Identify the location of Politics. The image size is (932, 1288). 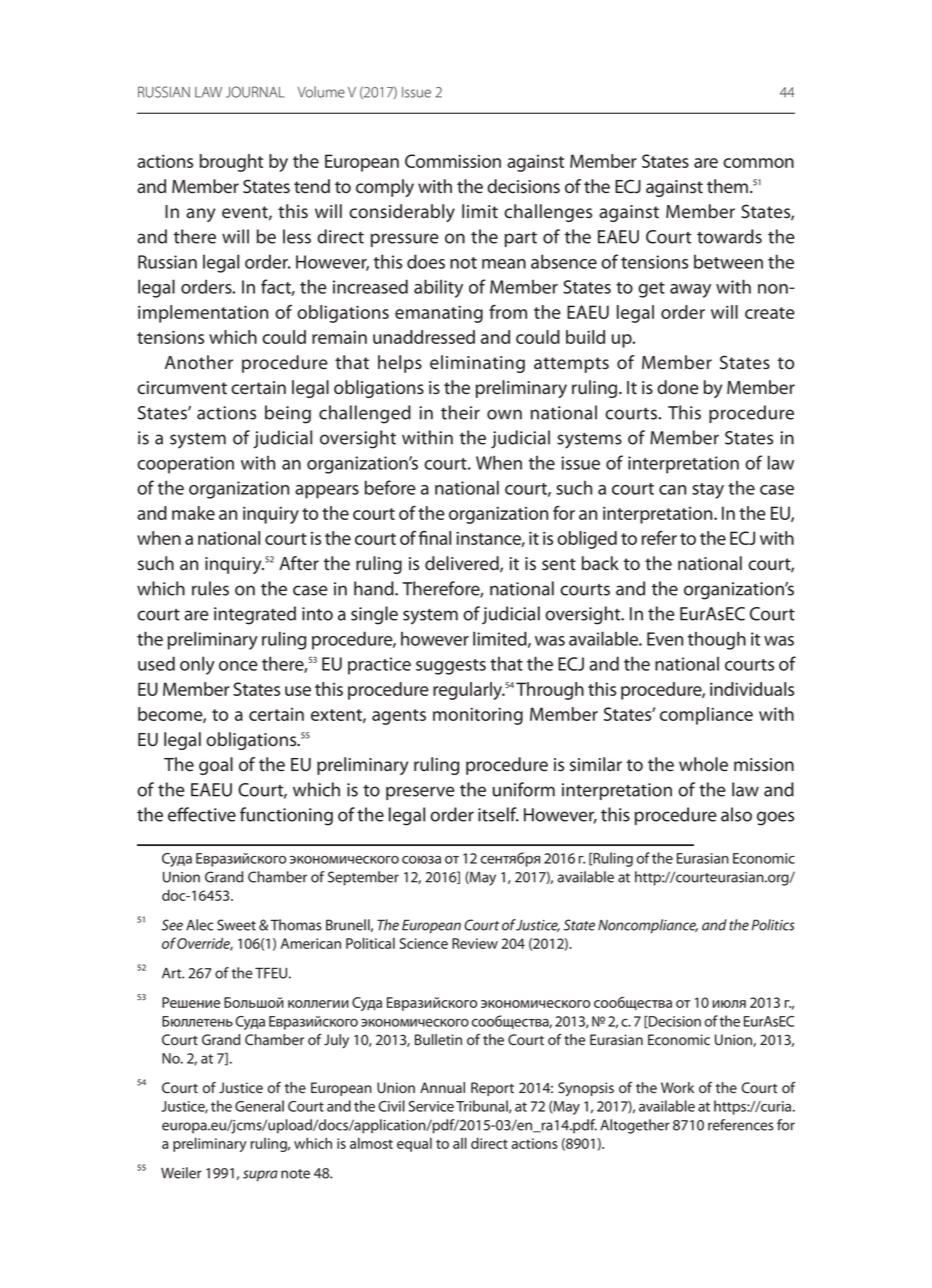
(773, 925).
